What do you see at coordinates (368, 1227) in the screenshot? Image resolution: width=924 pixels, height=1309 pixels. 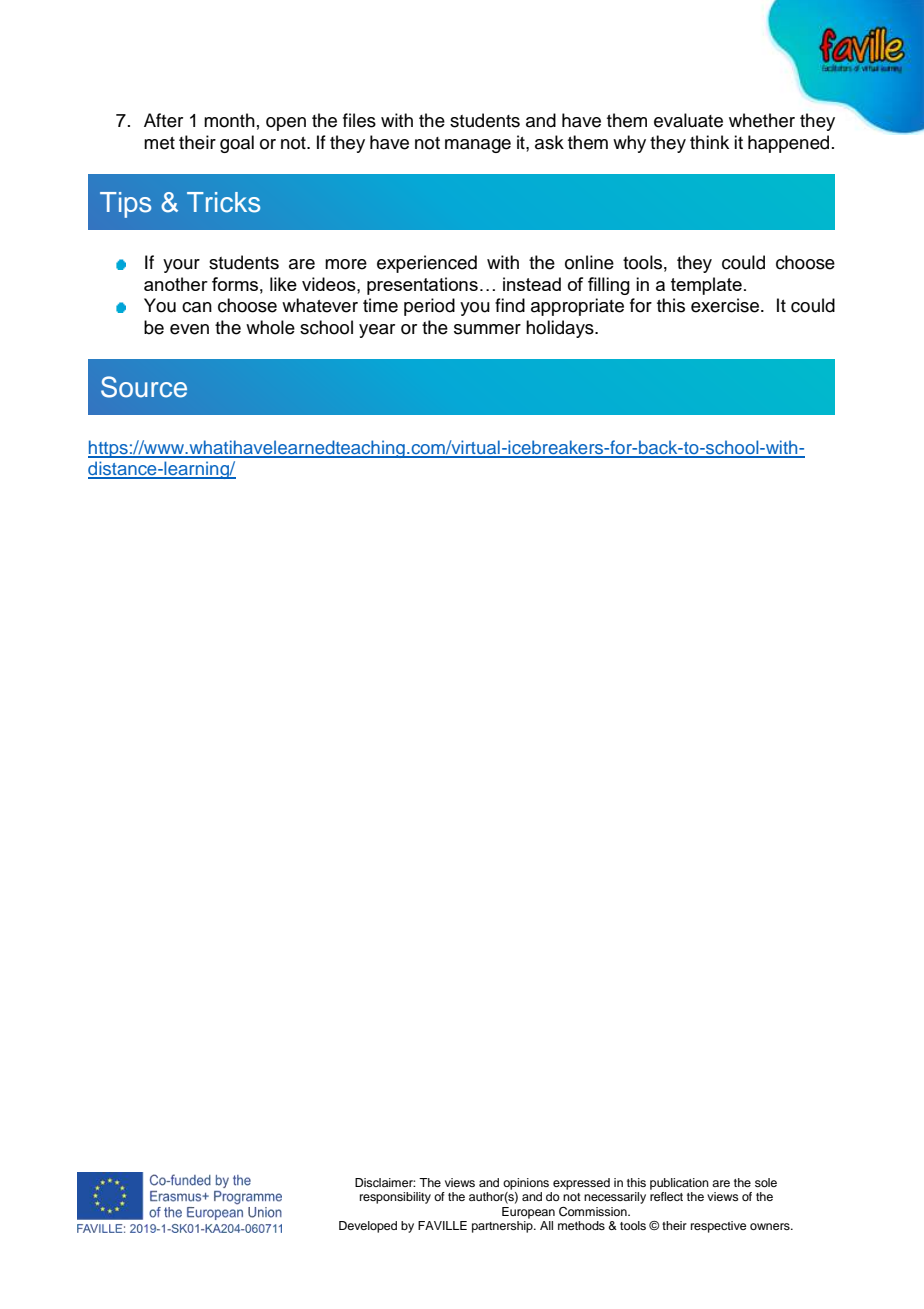 I see `Developed` at bounding box center [368, 1227].
